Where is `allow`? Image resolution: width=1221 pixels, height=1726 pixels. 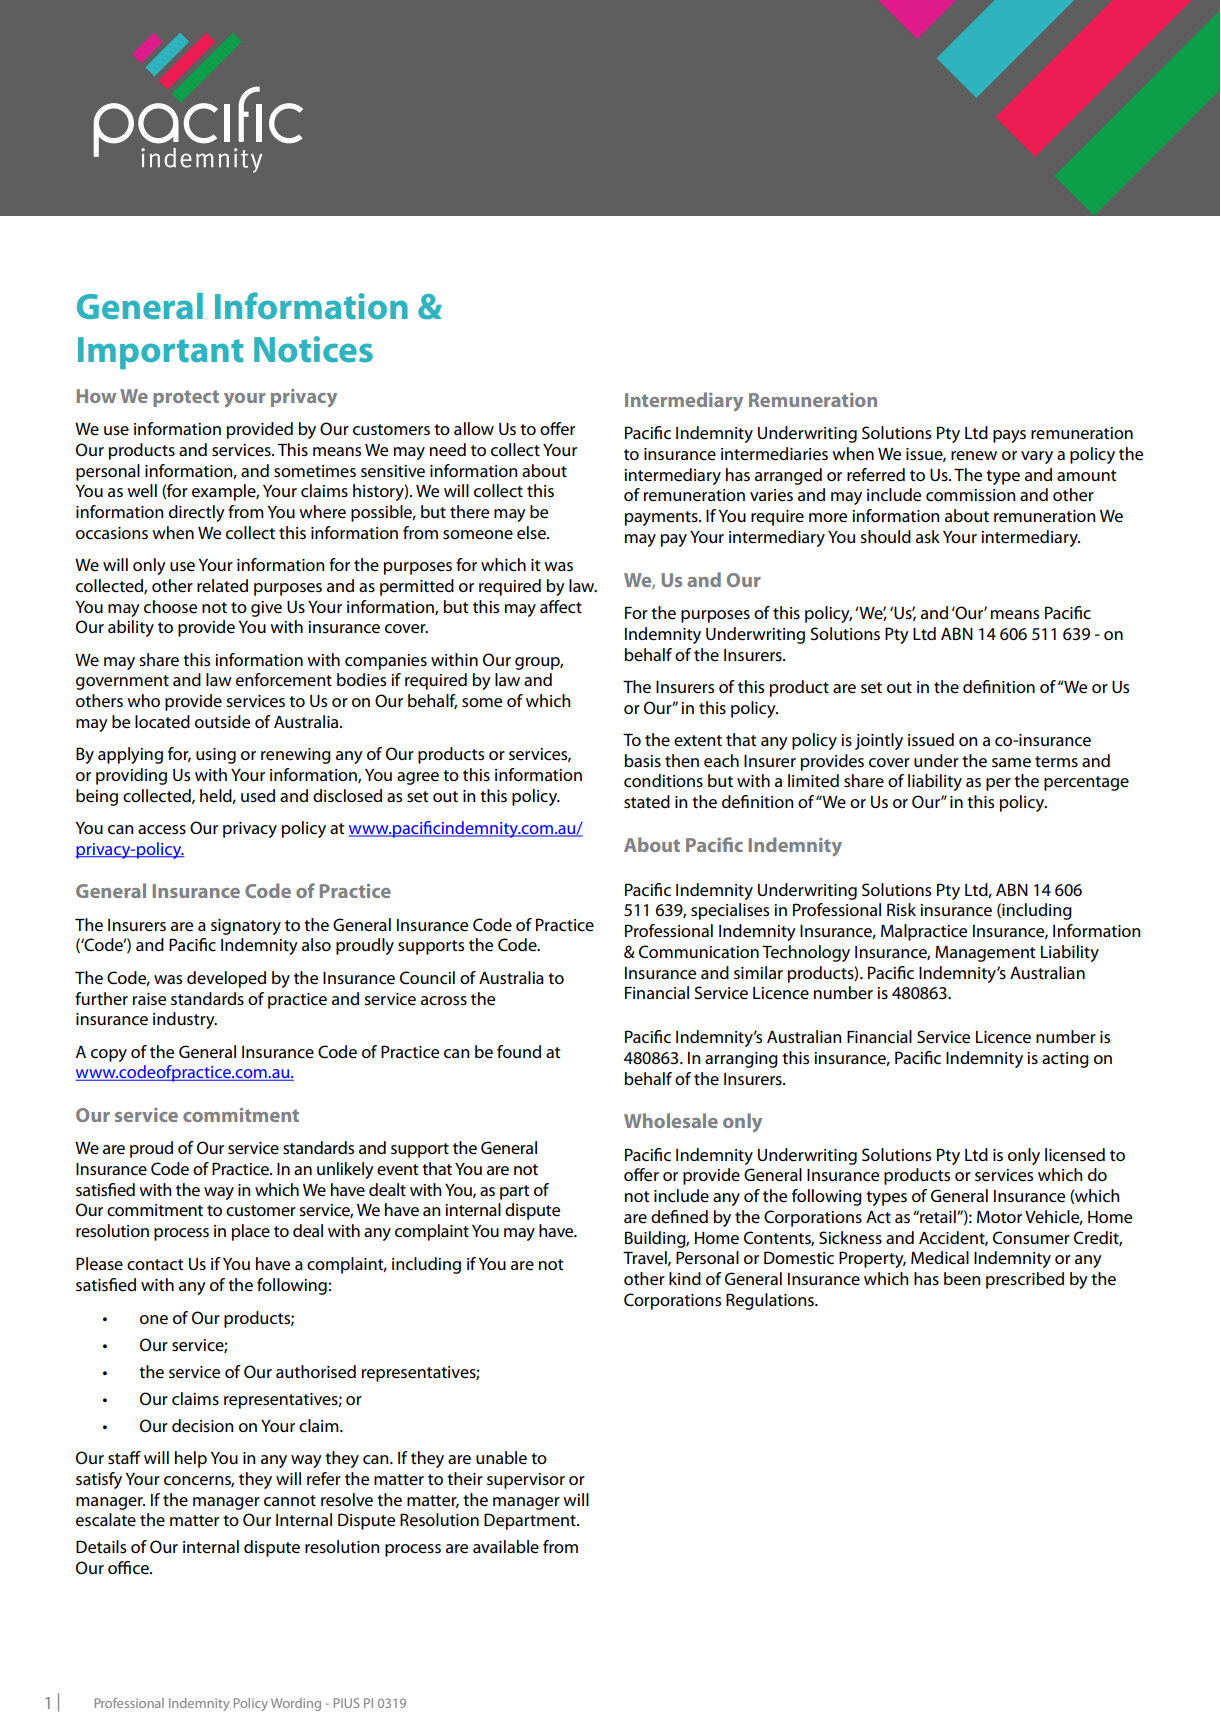 allow is located at coordinates (474, 428).
